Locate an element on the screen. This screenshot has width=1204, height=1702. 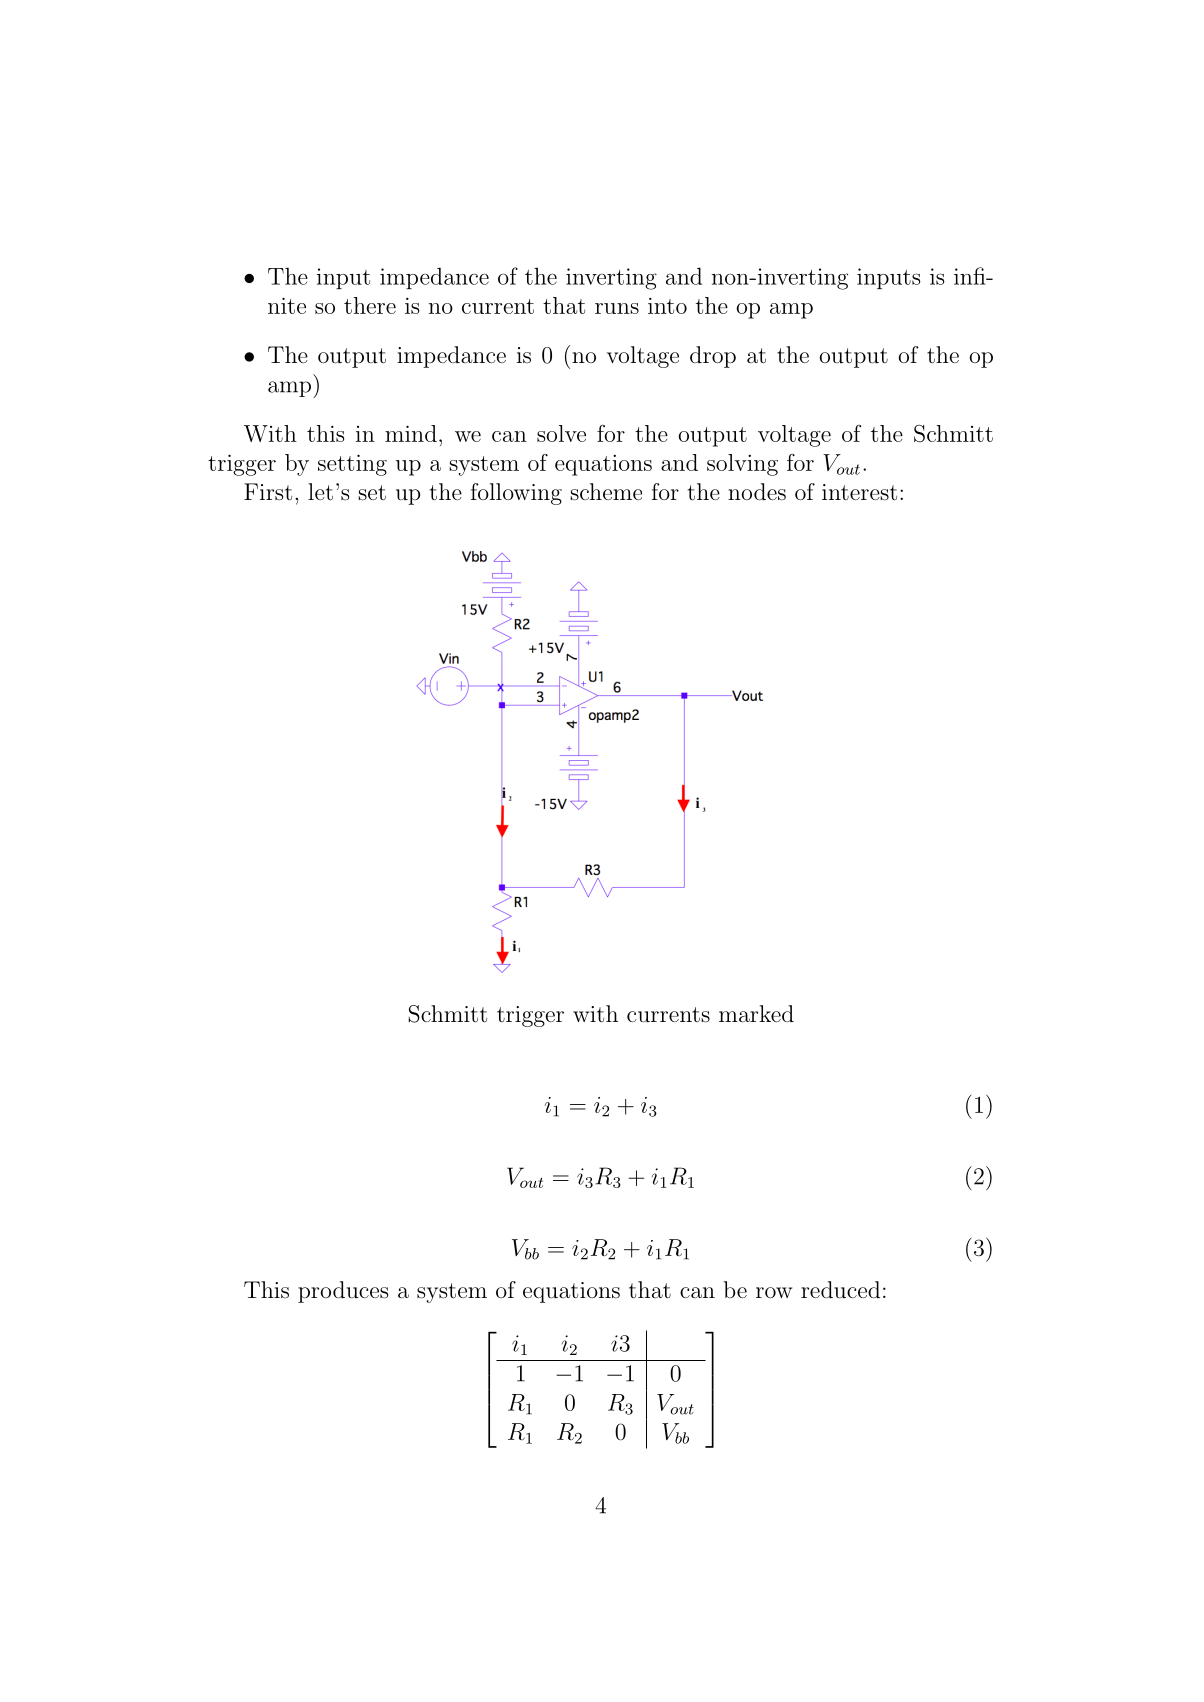
produces is located at coordinates (343, 1292).
